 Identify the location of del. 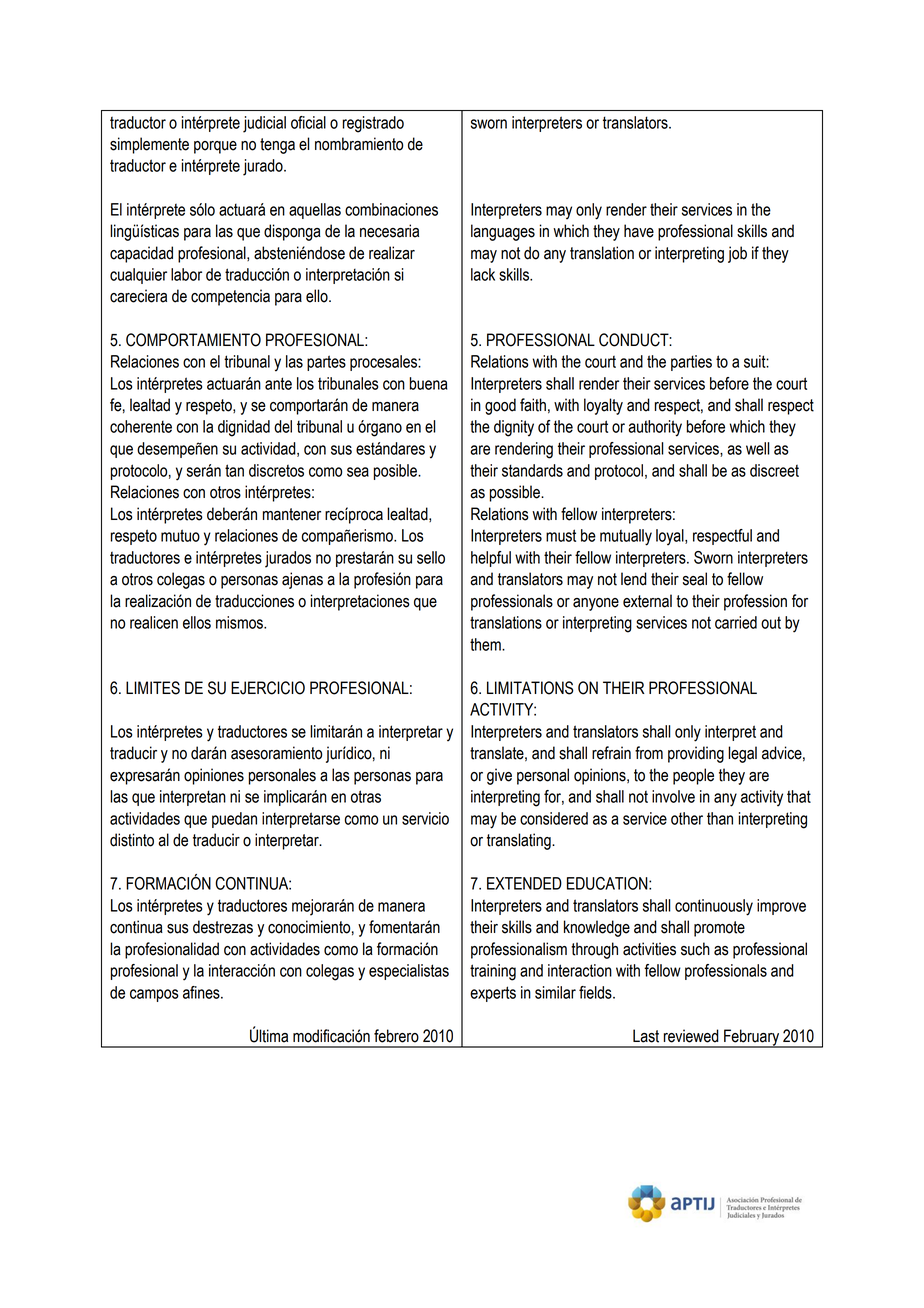
(283, 426).
